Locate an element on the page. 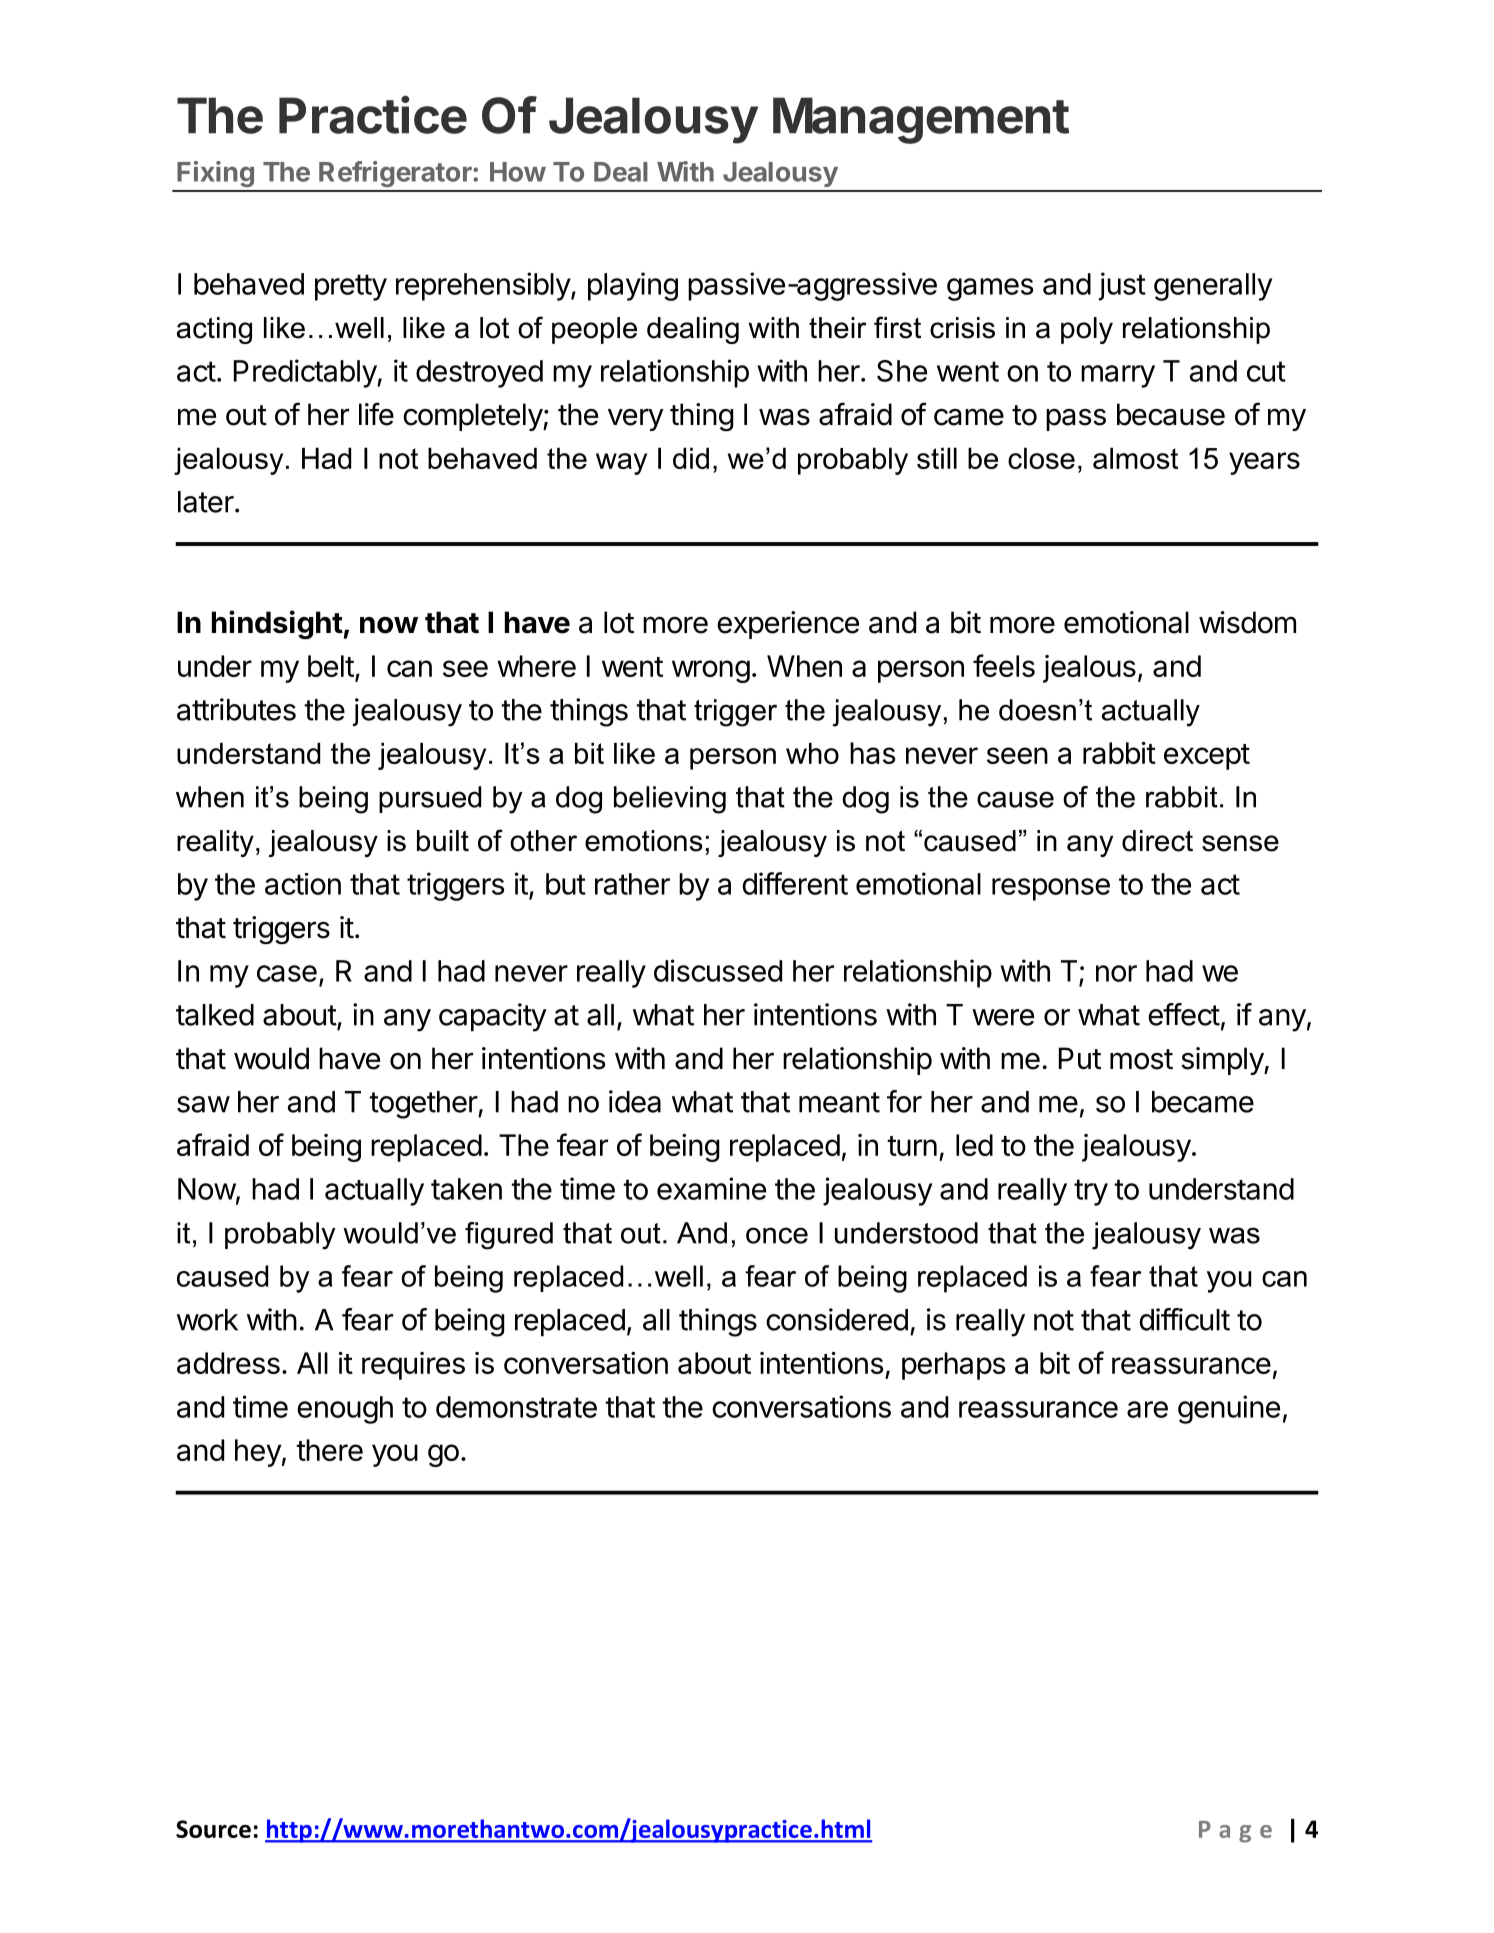 The image size is (1494, 1933). Source is located at coordinates (213, 1829).
